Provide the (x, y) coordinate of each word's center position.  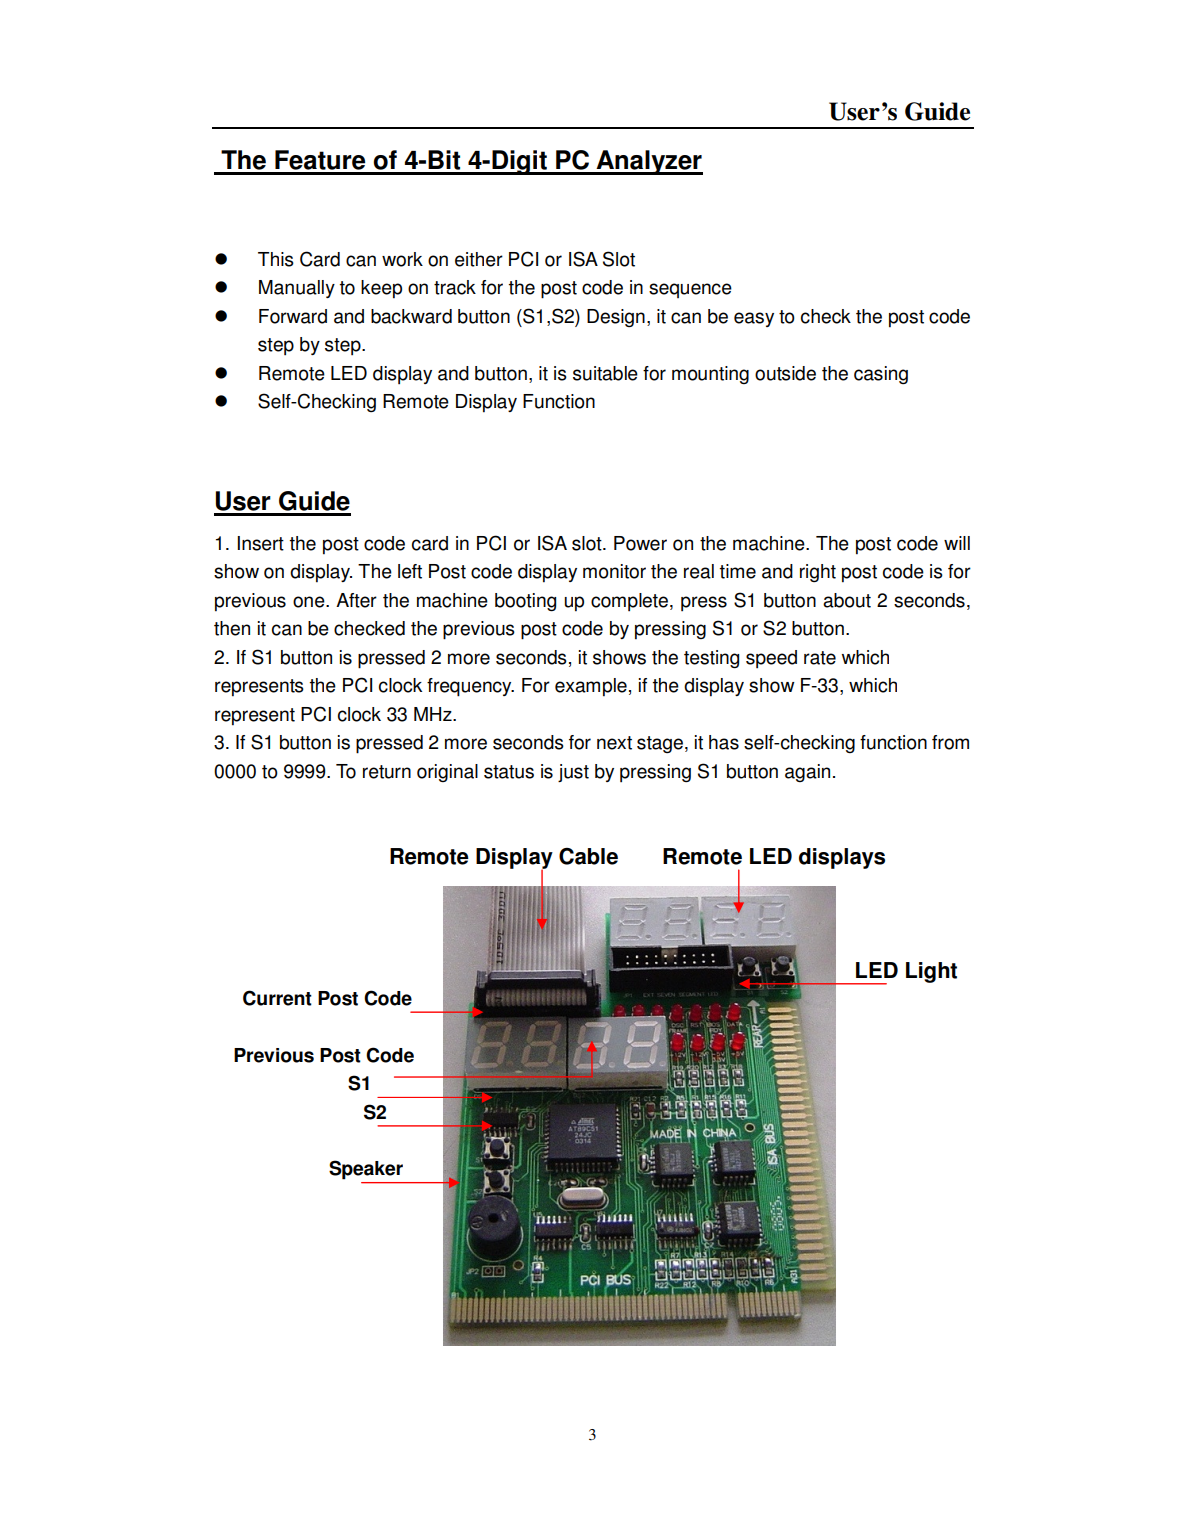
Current (277, 998)
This (276, 259)
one (310, 602)
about (847, 600)
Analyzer (648, 162)
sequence (690, 290)
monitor (614, 571)
